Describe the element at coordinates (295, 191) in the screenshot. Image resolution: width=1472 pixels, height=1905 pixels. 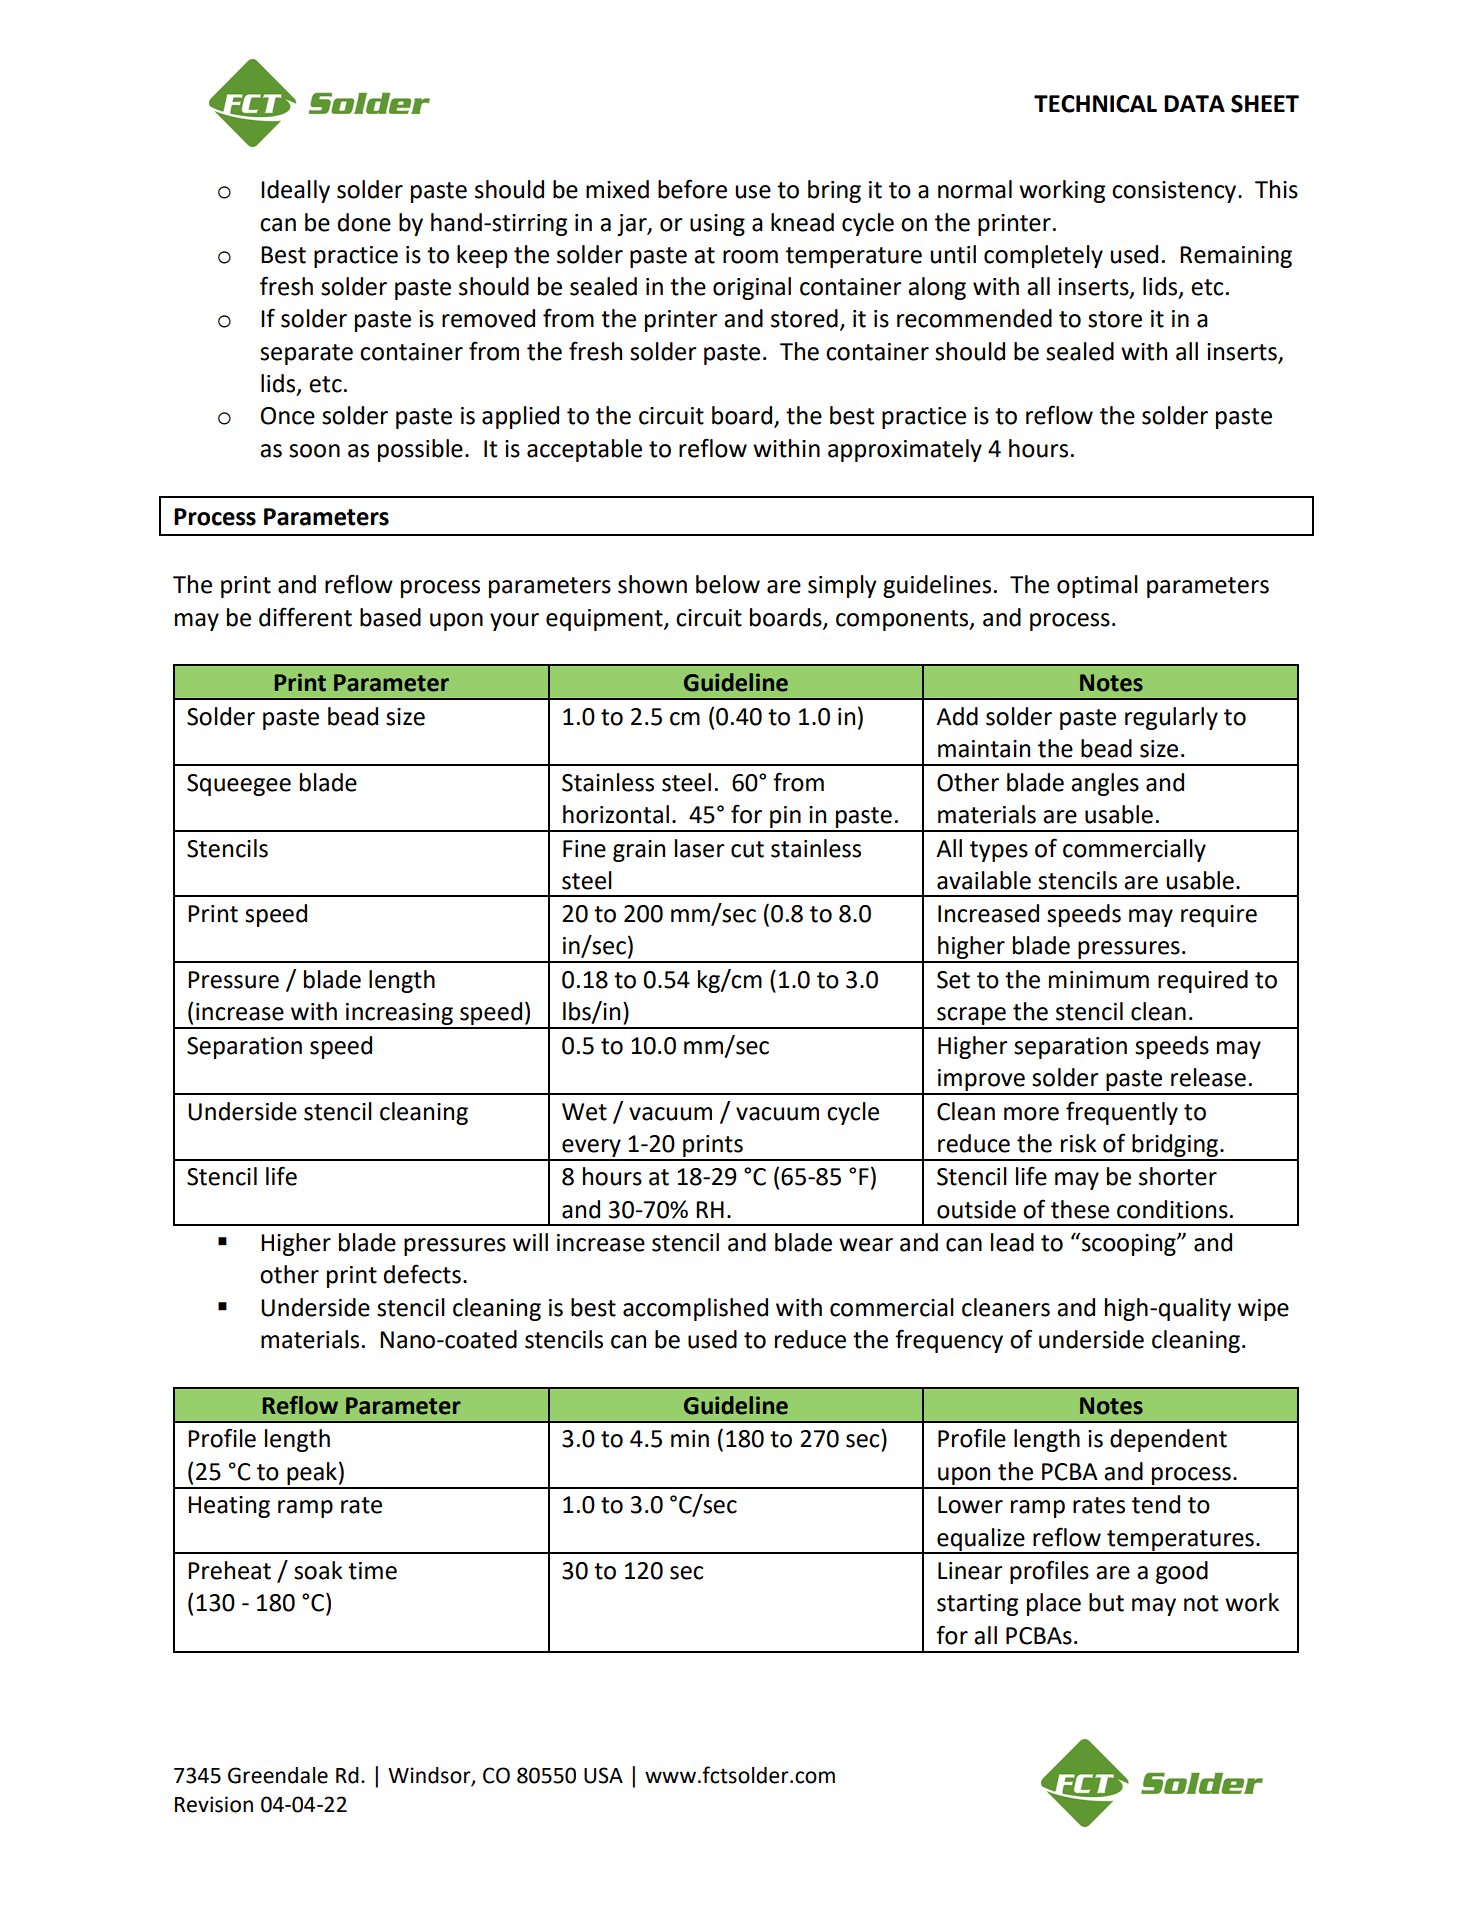
I see `Ideally` at that location.
